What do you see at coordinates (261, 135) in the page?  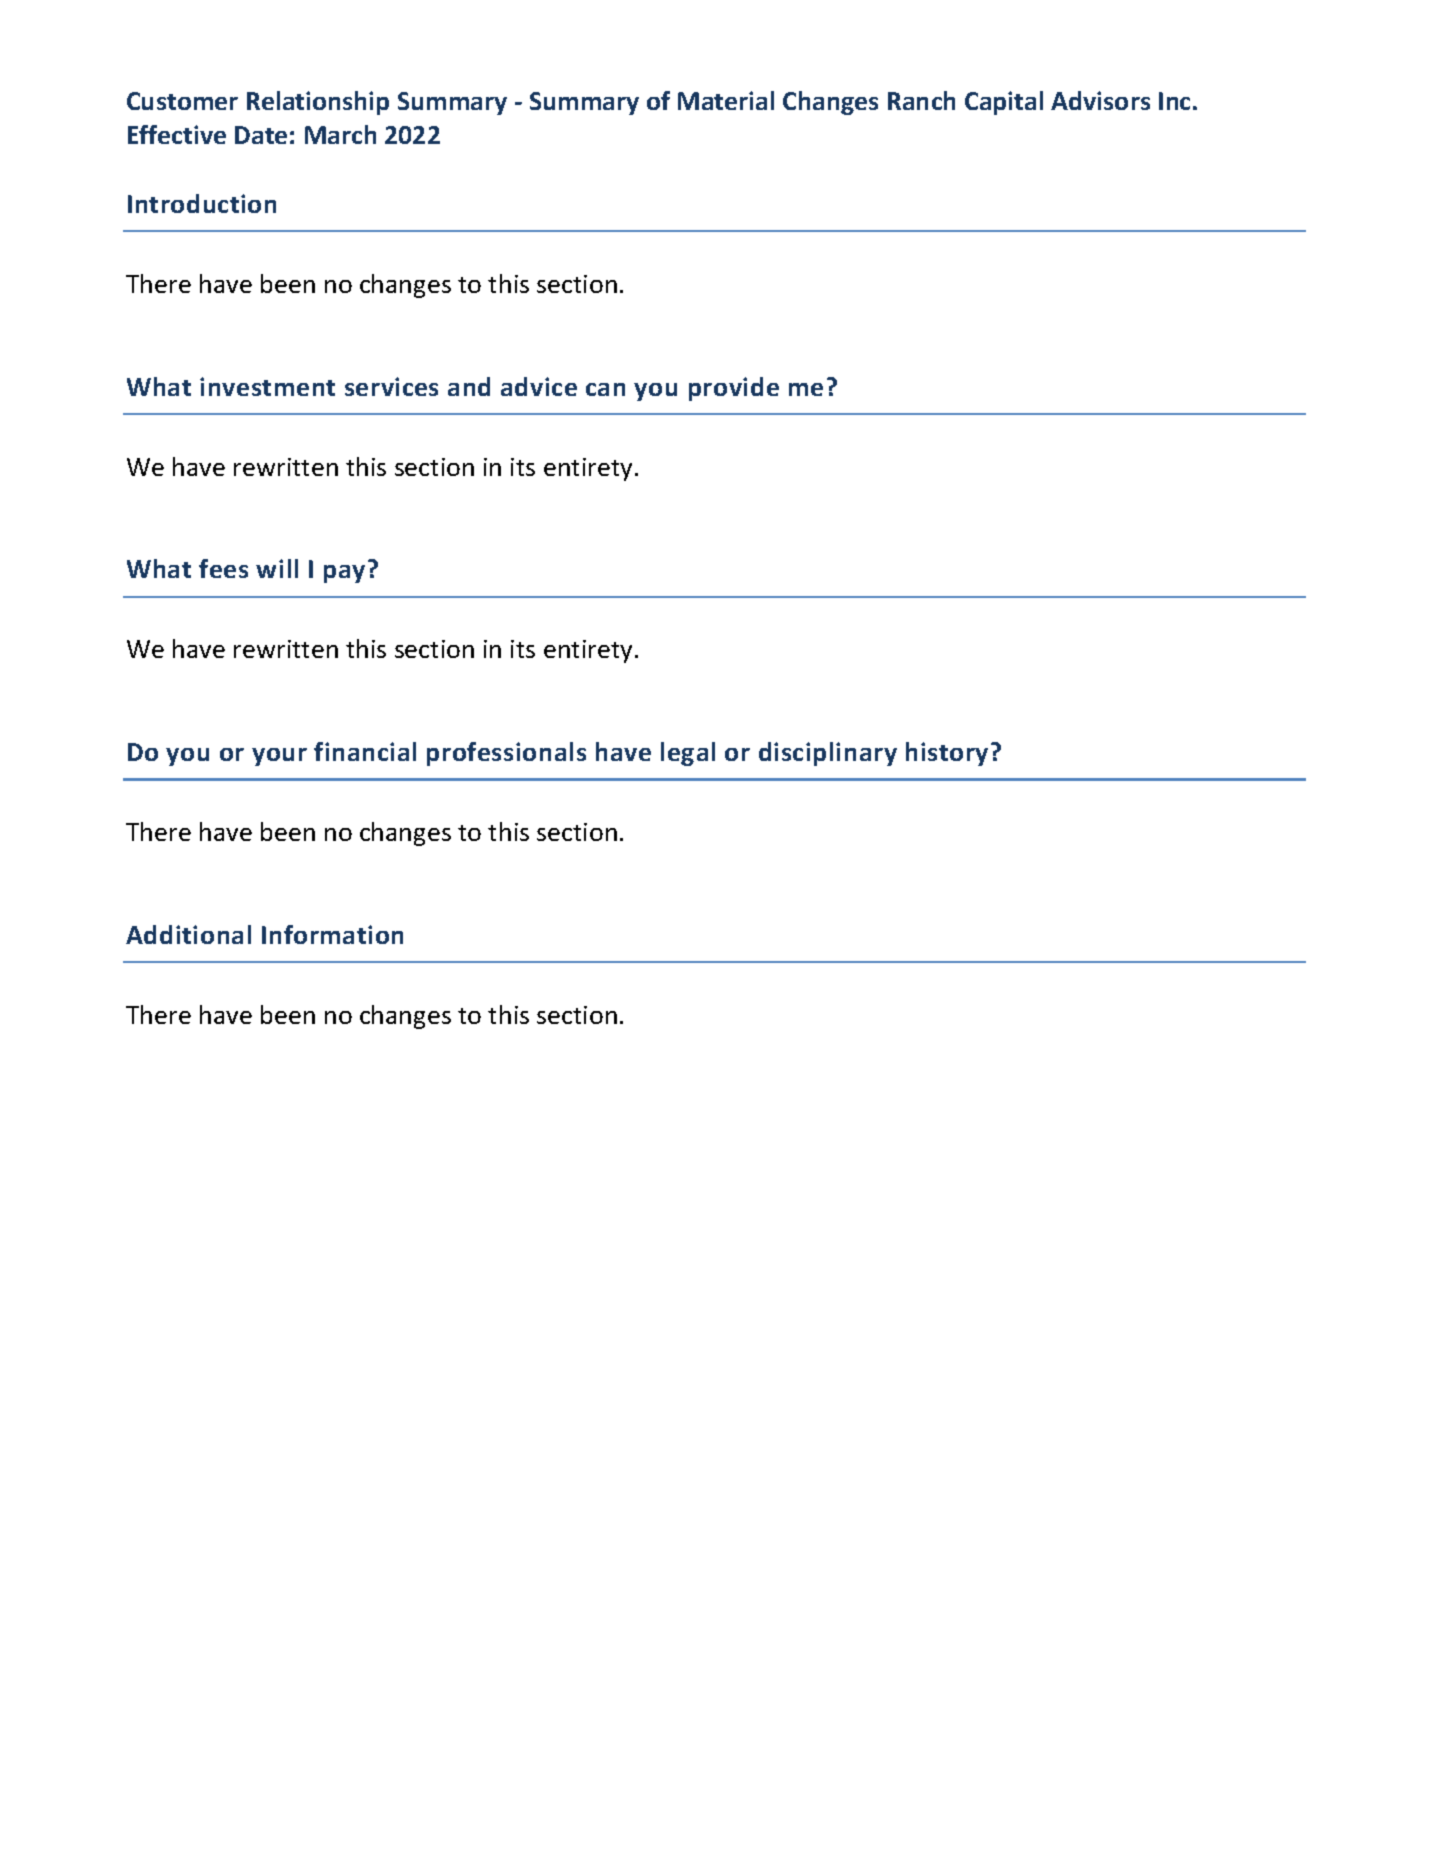 I see `Date` at bounding box center [261, 135].
